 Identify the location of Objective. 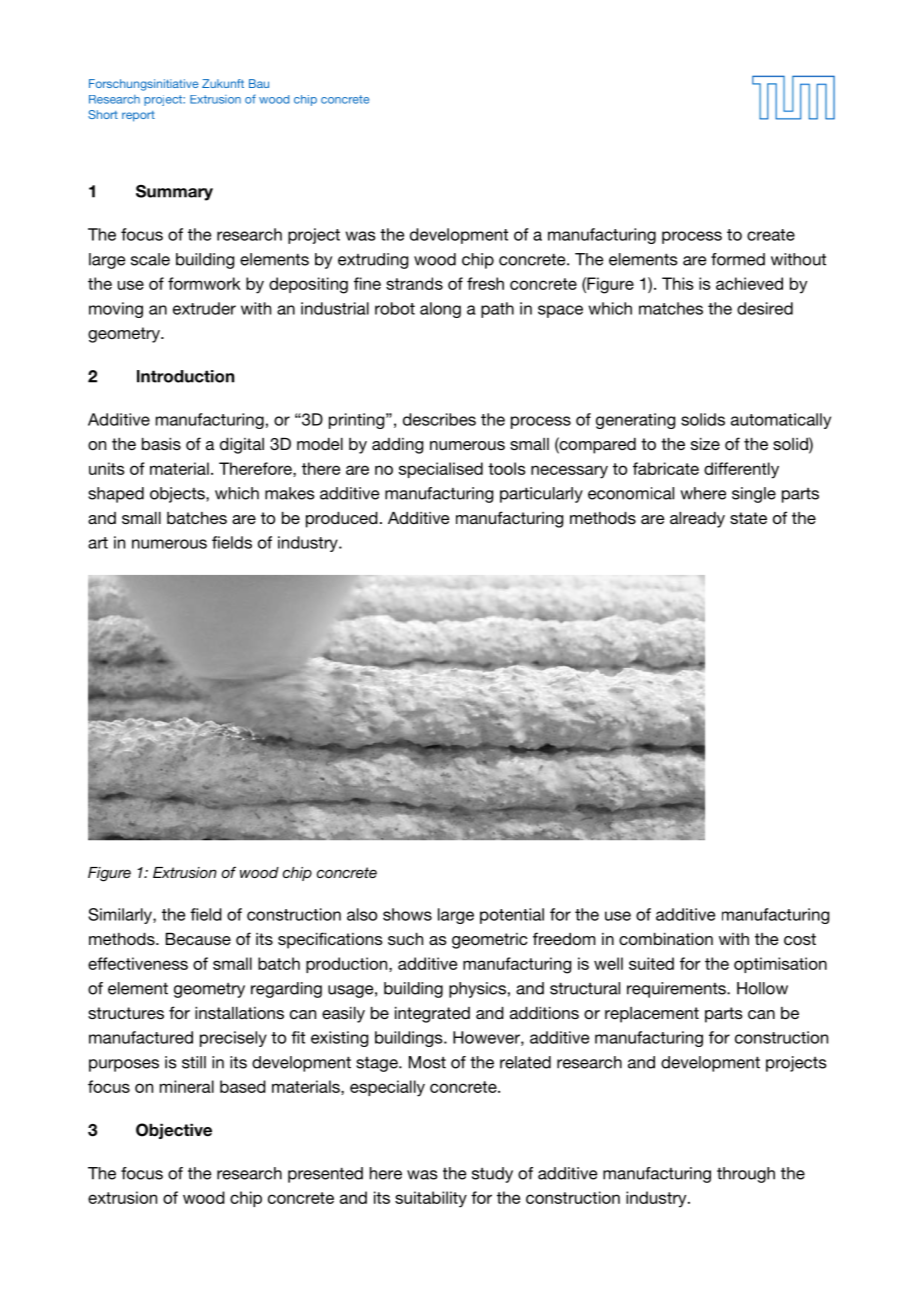
(174, 1131).
